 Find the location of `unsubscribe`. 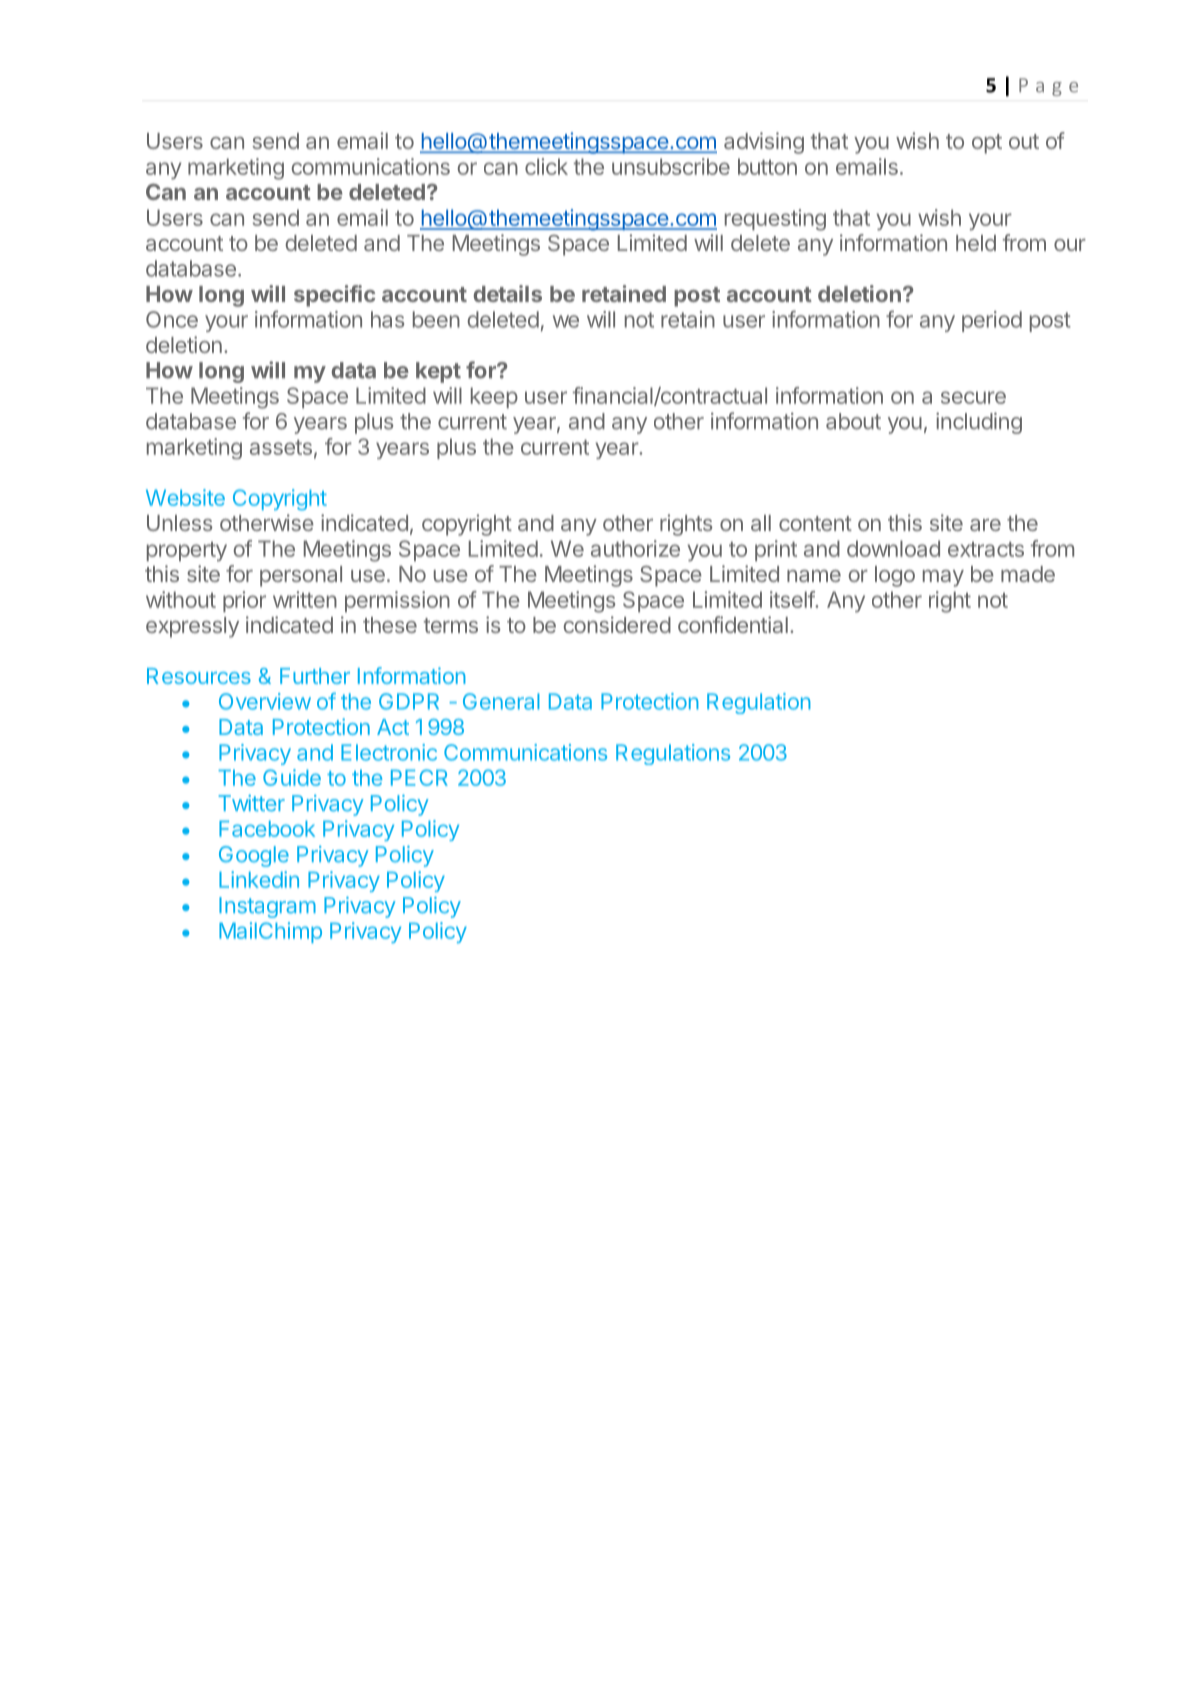

unsubscribe is located at coordinates (671, 166).
